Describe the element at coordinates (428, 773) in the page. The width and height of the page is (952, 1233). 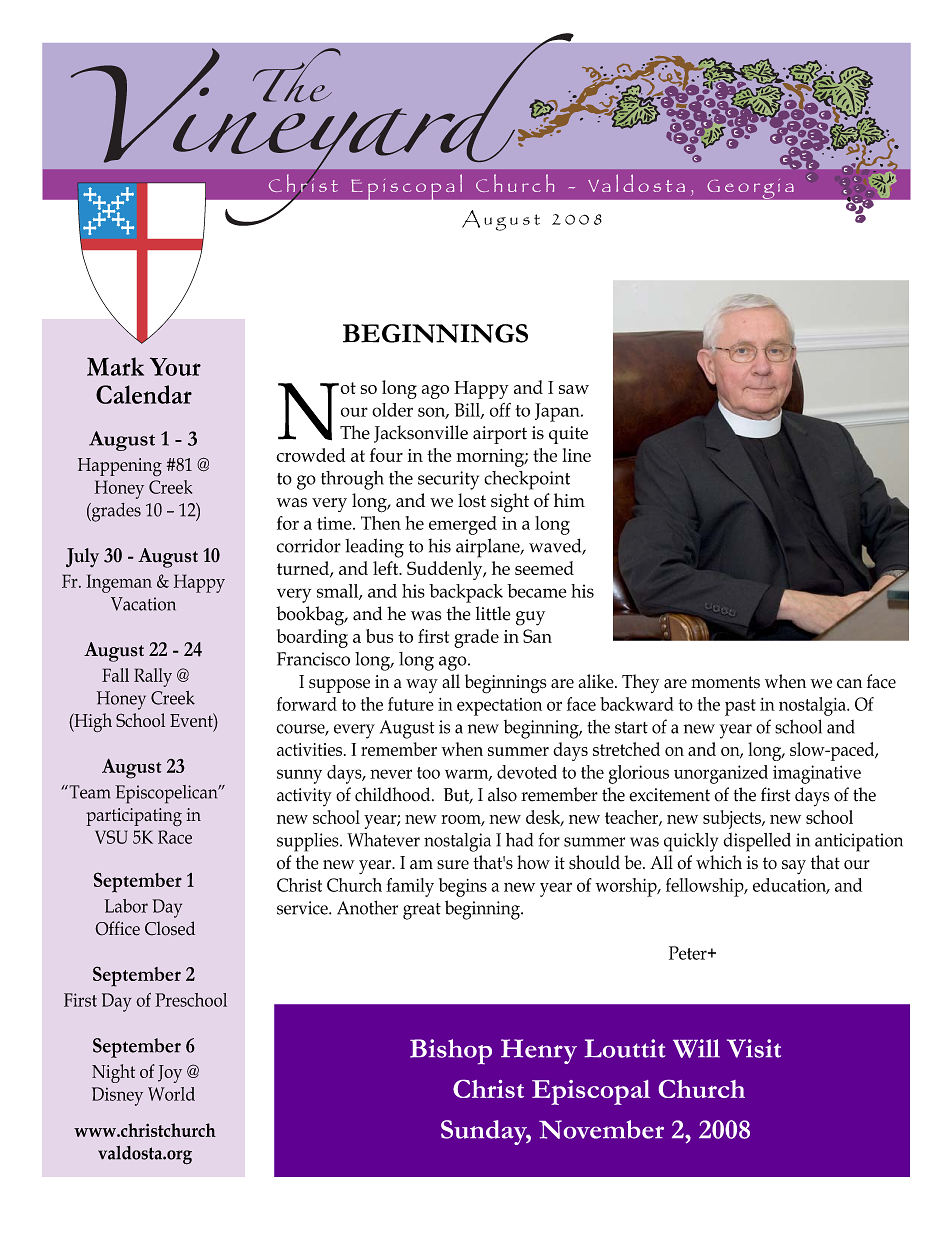
I see `too` at that location.
